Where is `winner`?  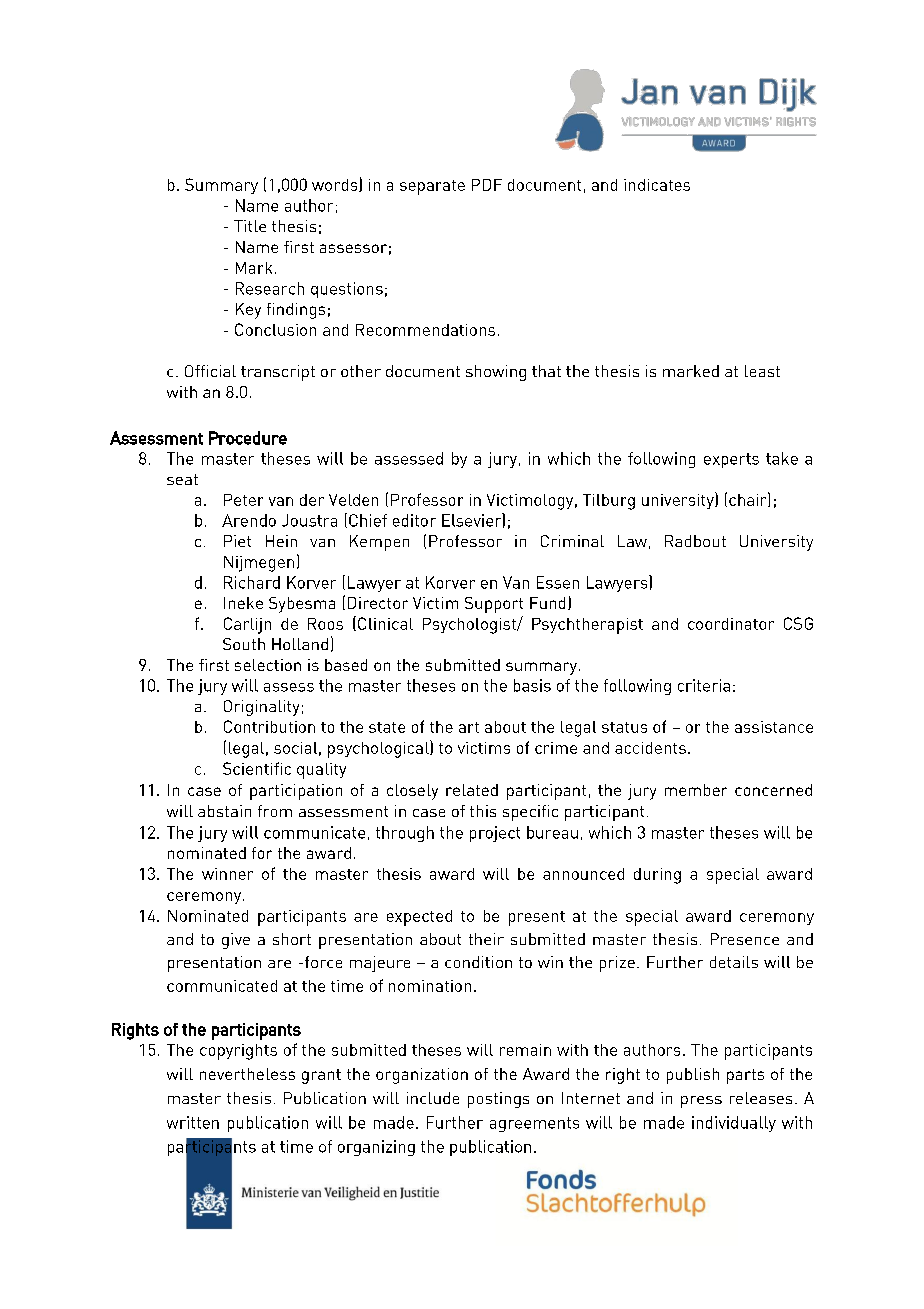 winner is located at coordinates (227, 874).
